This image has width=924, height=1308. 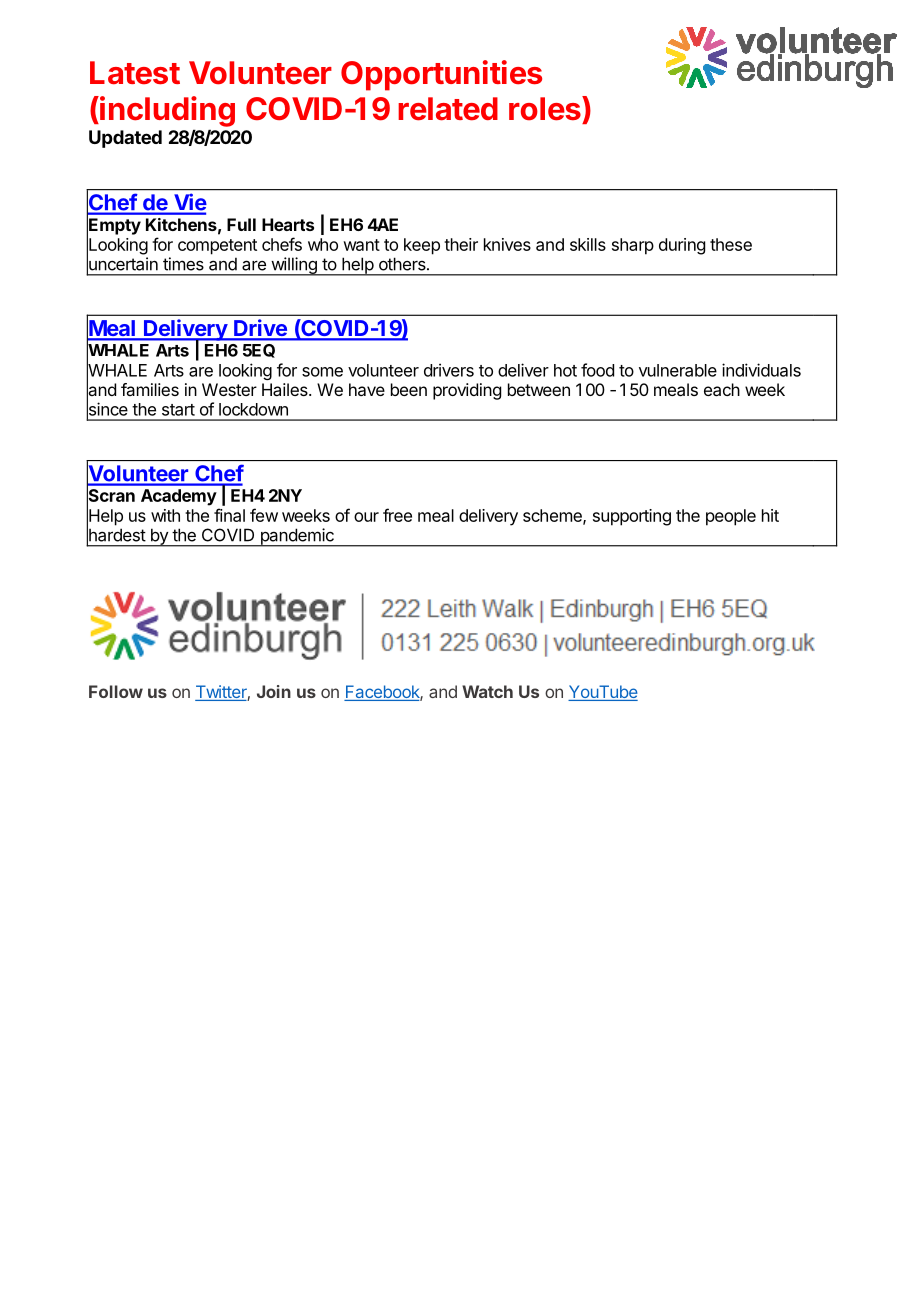 What do you see at coordinates (116, 691) in the image?
I see `Follow` at bounding box center [116, 691].
